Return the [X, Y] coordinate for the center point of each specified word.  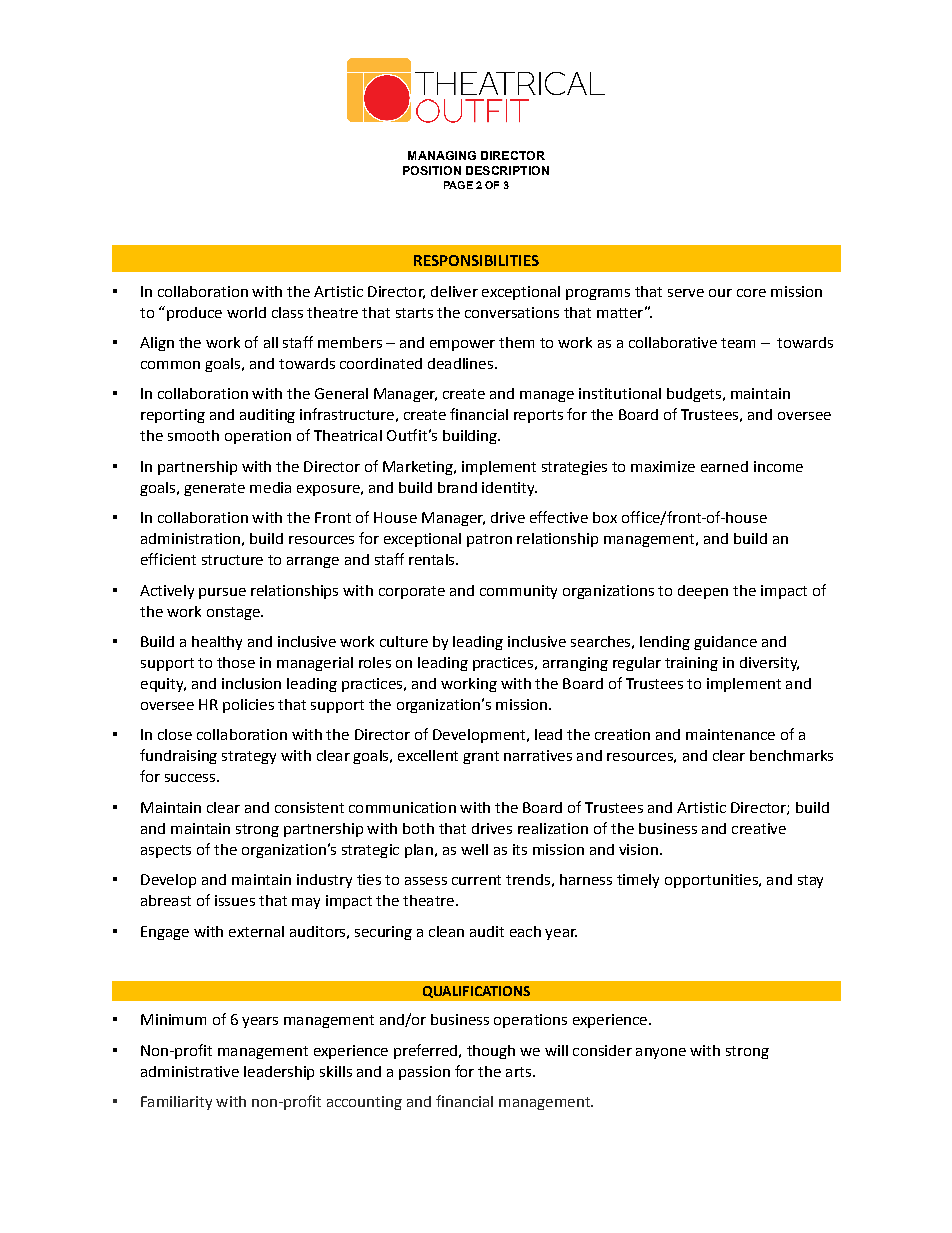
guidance [725, 643]
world [246, 312]
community [518, 592]
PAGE [458, 185]
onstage [234, 613]
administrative [190, 1071]
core [751, 293]
